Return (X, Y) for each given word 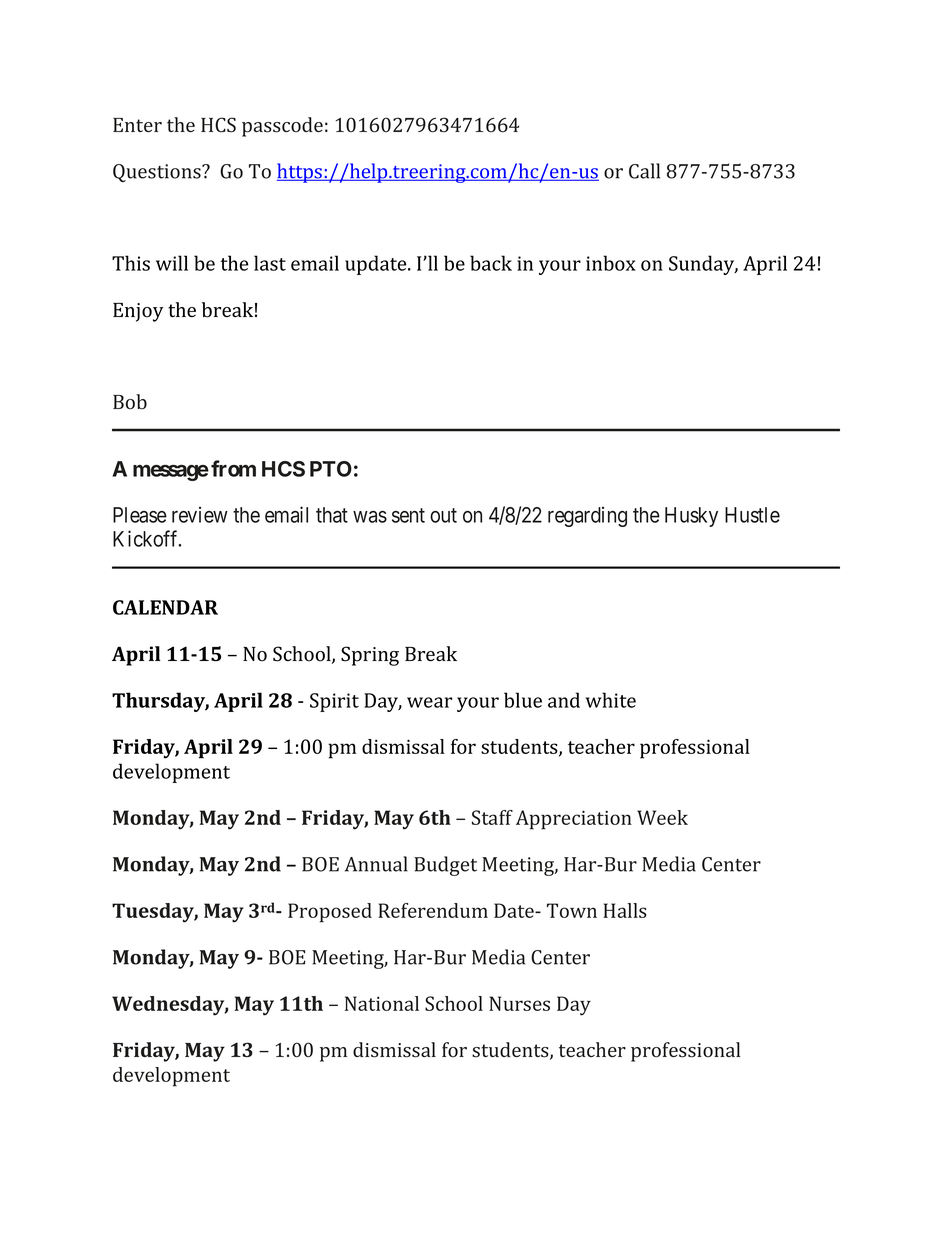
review (200, 514)
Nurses (519, 1003)
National (382, 1003)
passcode (282, 127)
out (443, 515)
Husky (691, 517)
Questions (158, 173)
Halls (625, 910)
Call (644, 171)
